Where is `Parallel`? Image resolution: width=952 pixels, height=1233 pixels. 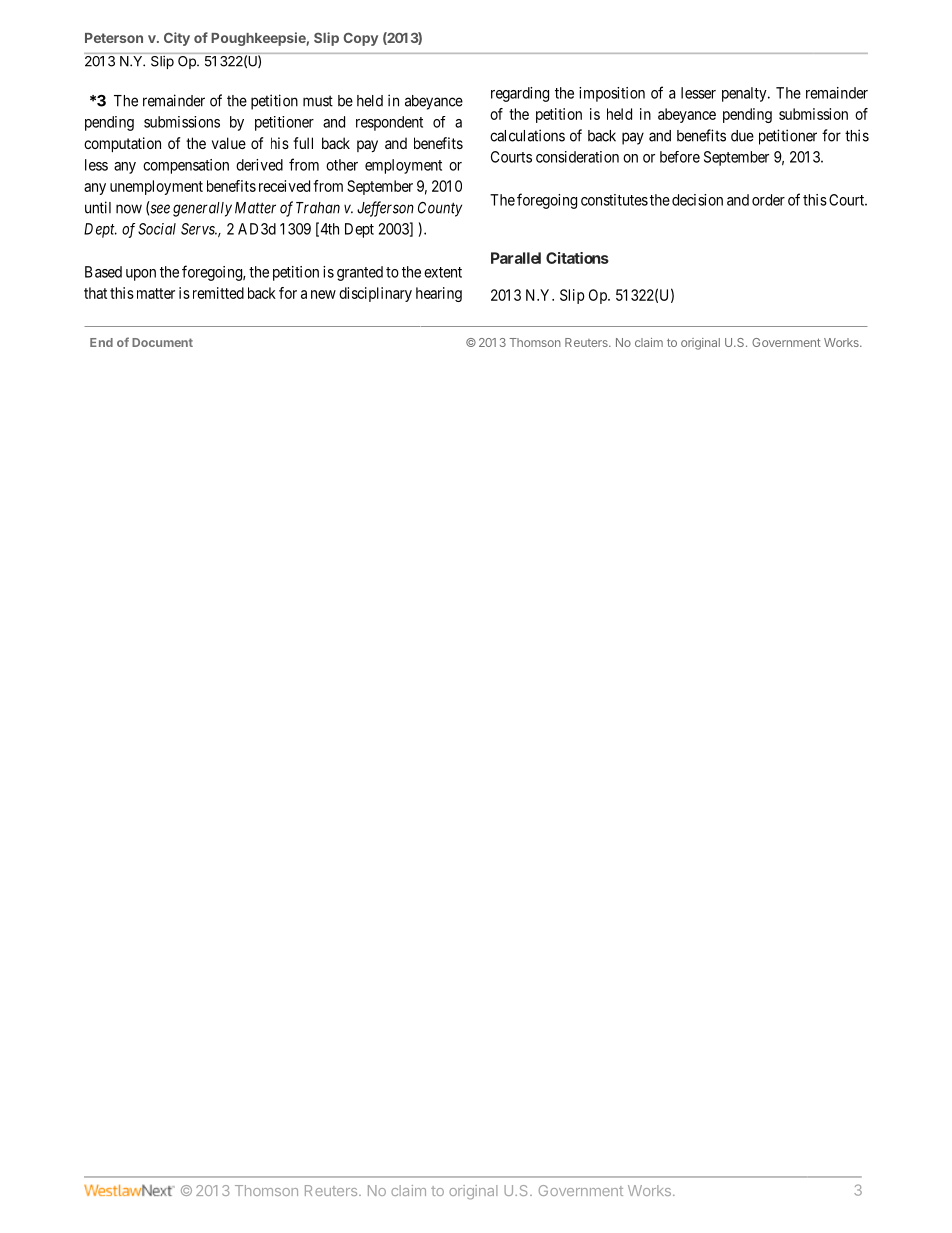 Parallel is located at coordinates (516, 258).
